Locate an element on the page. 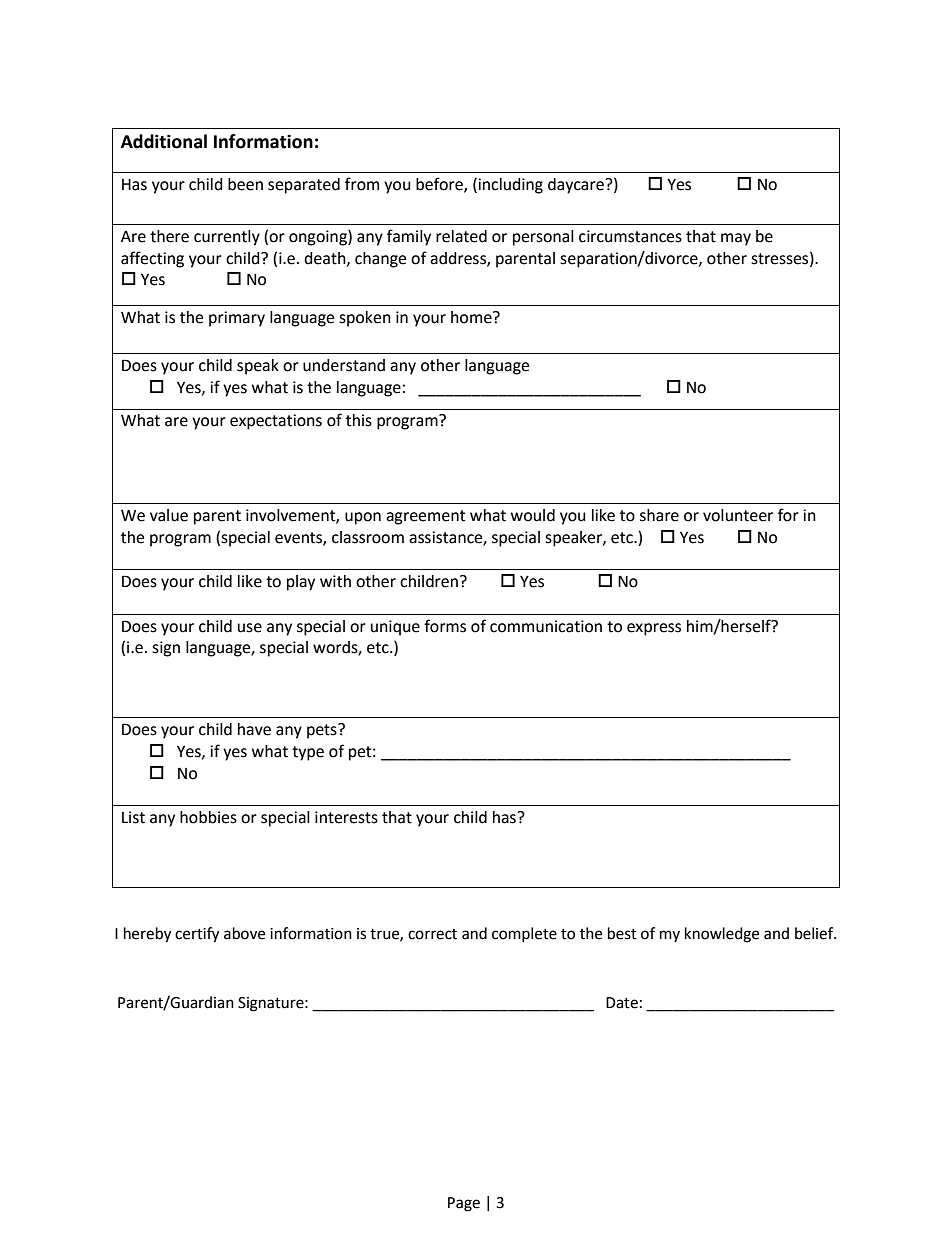  correct is located at coordinates (432, 934).
